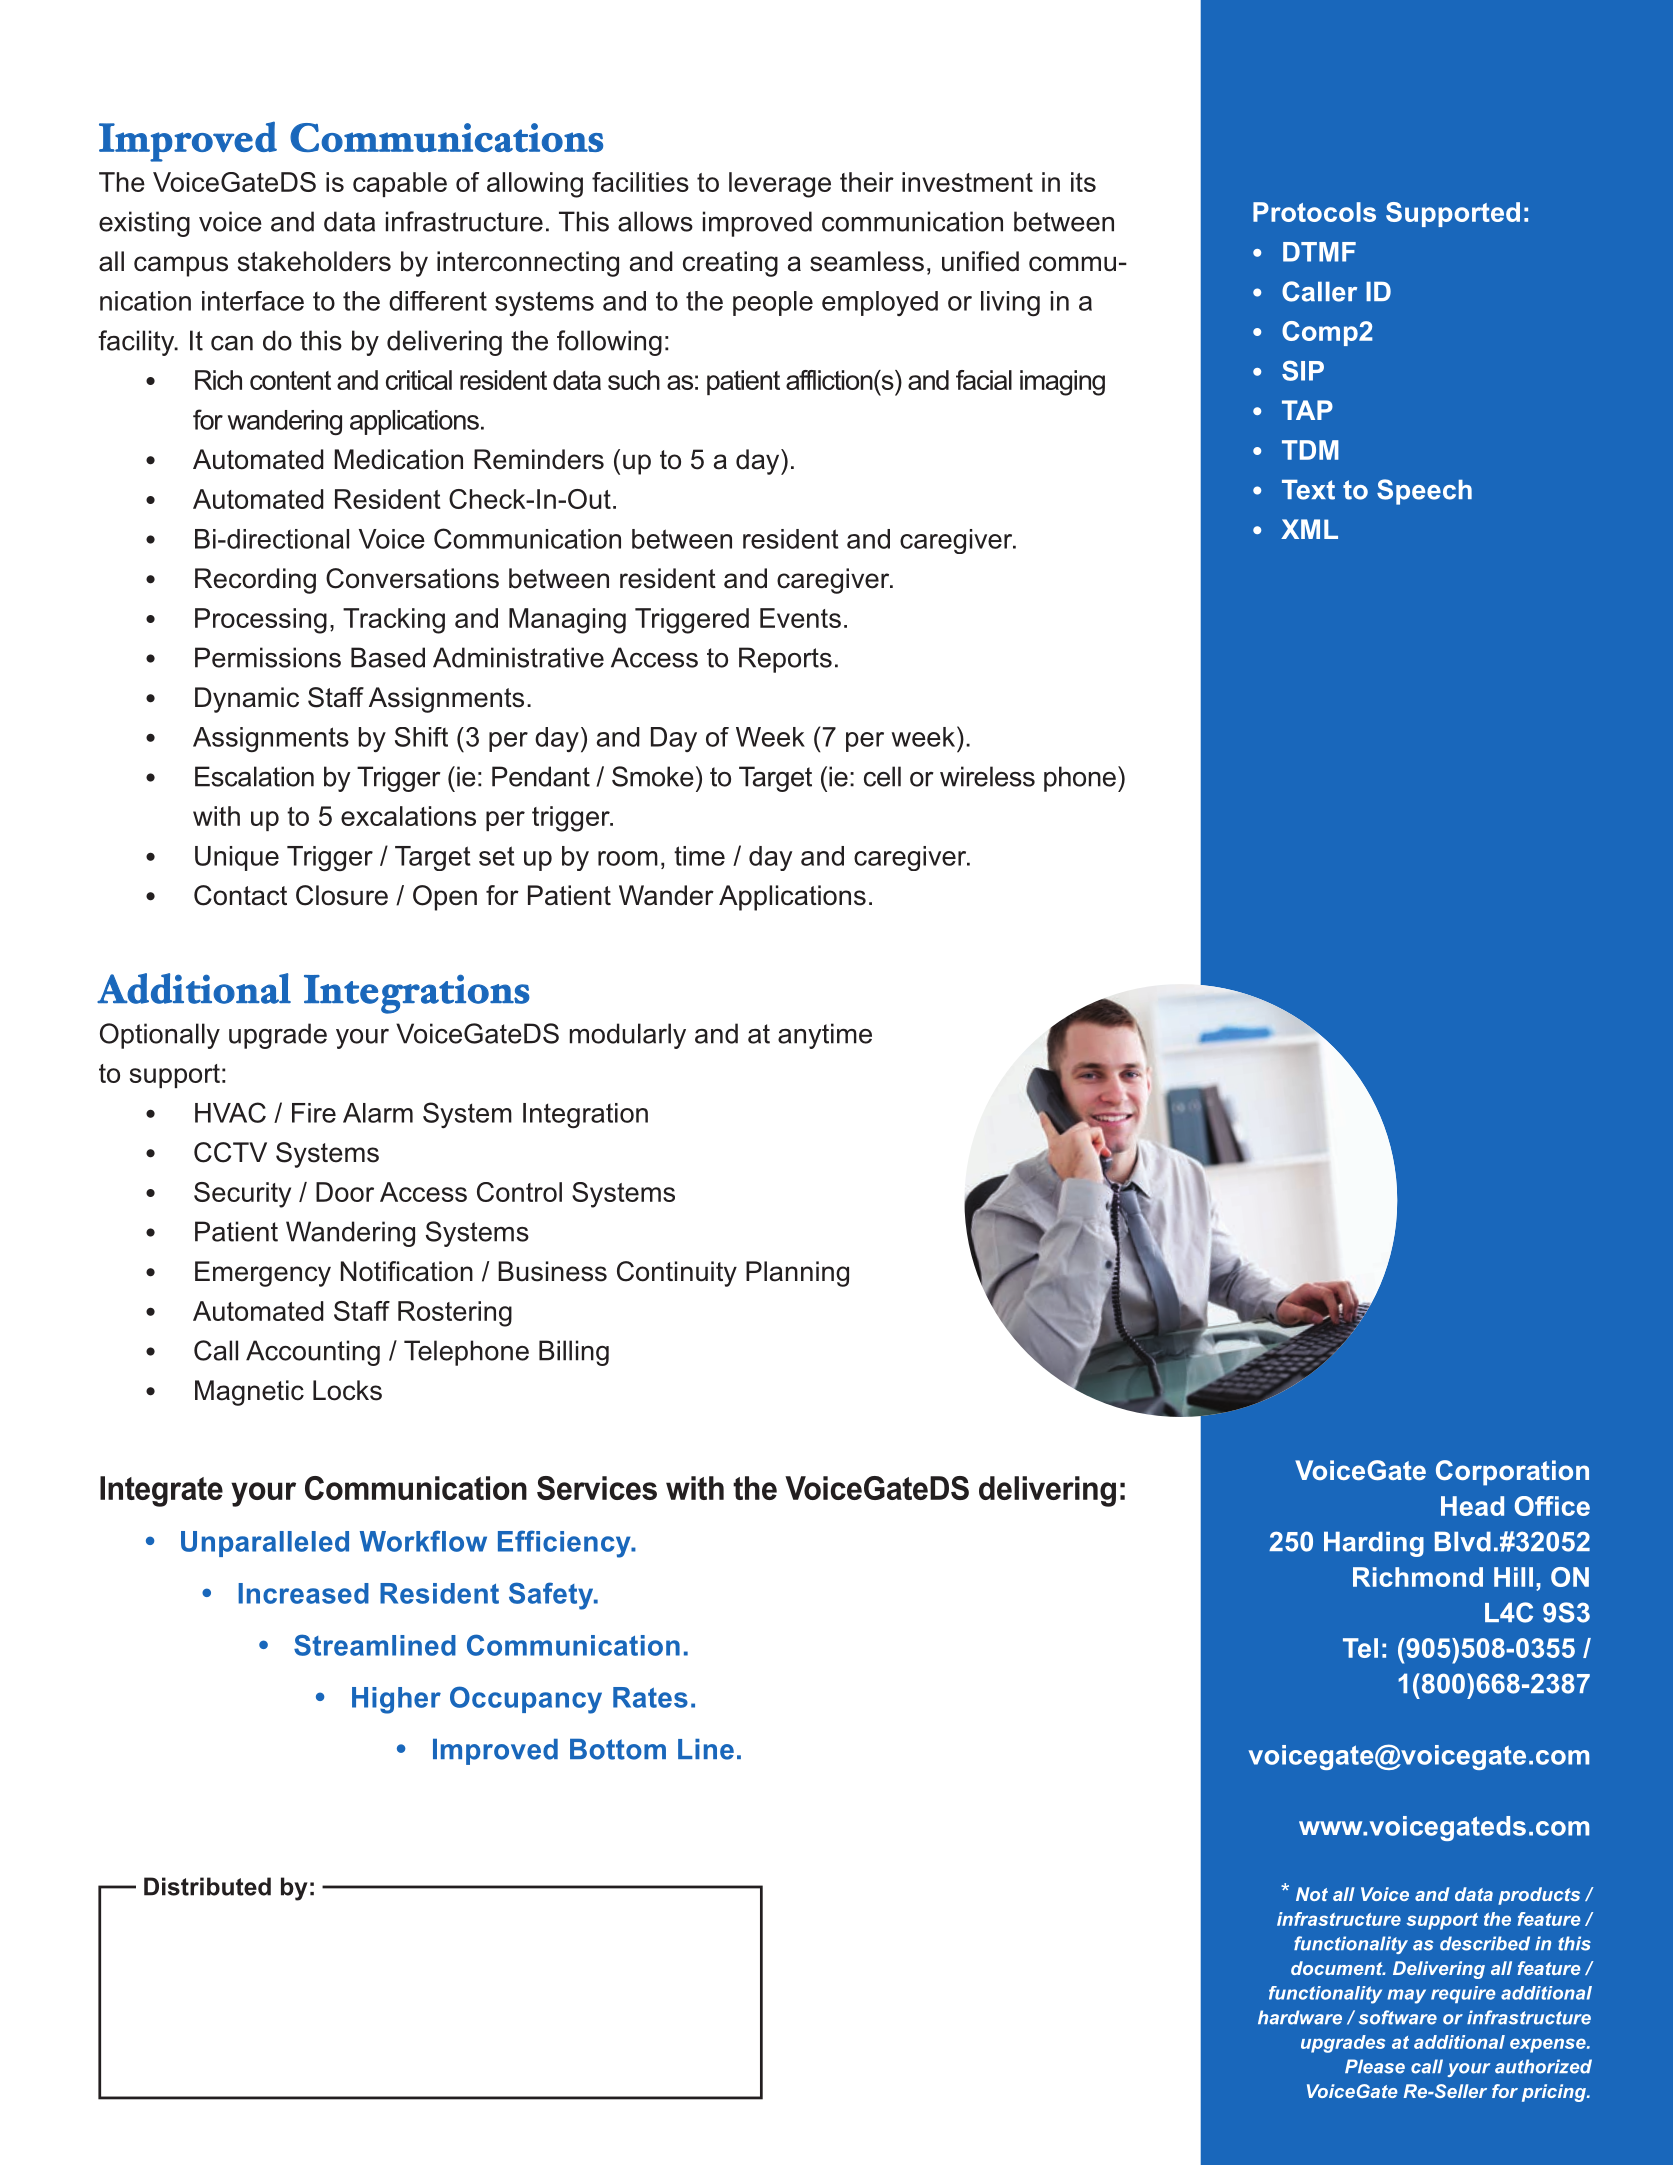  I want to click on seamless, so click(867, 261).
